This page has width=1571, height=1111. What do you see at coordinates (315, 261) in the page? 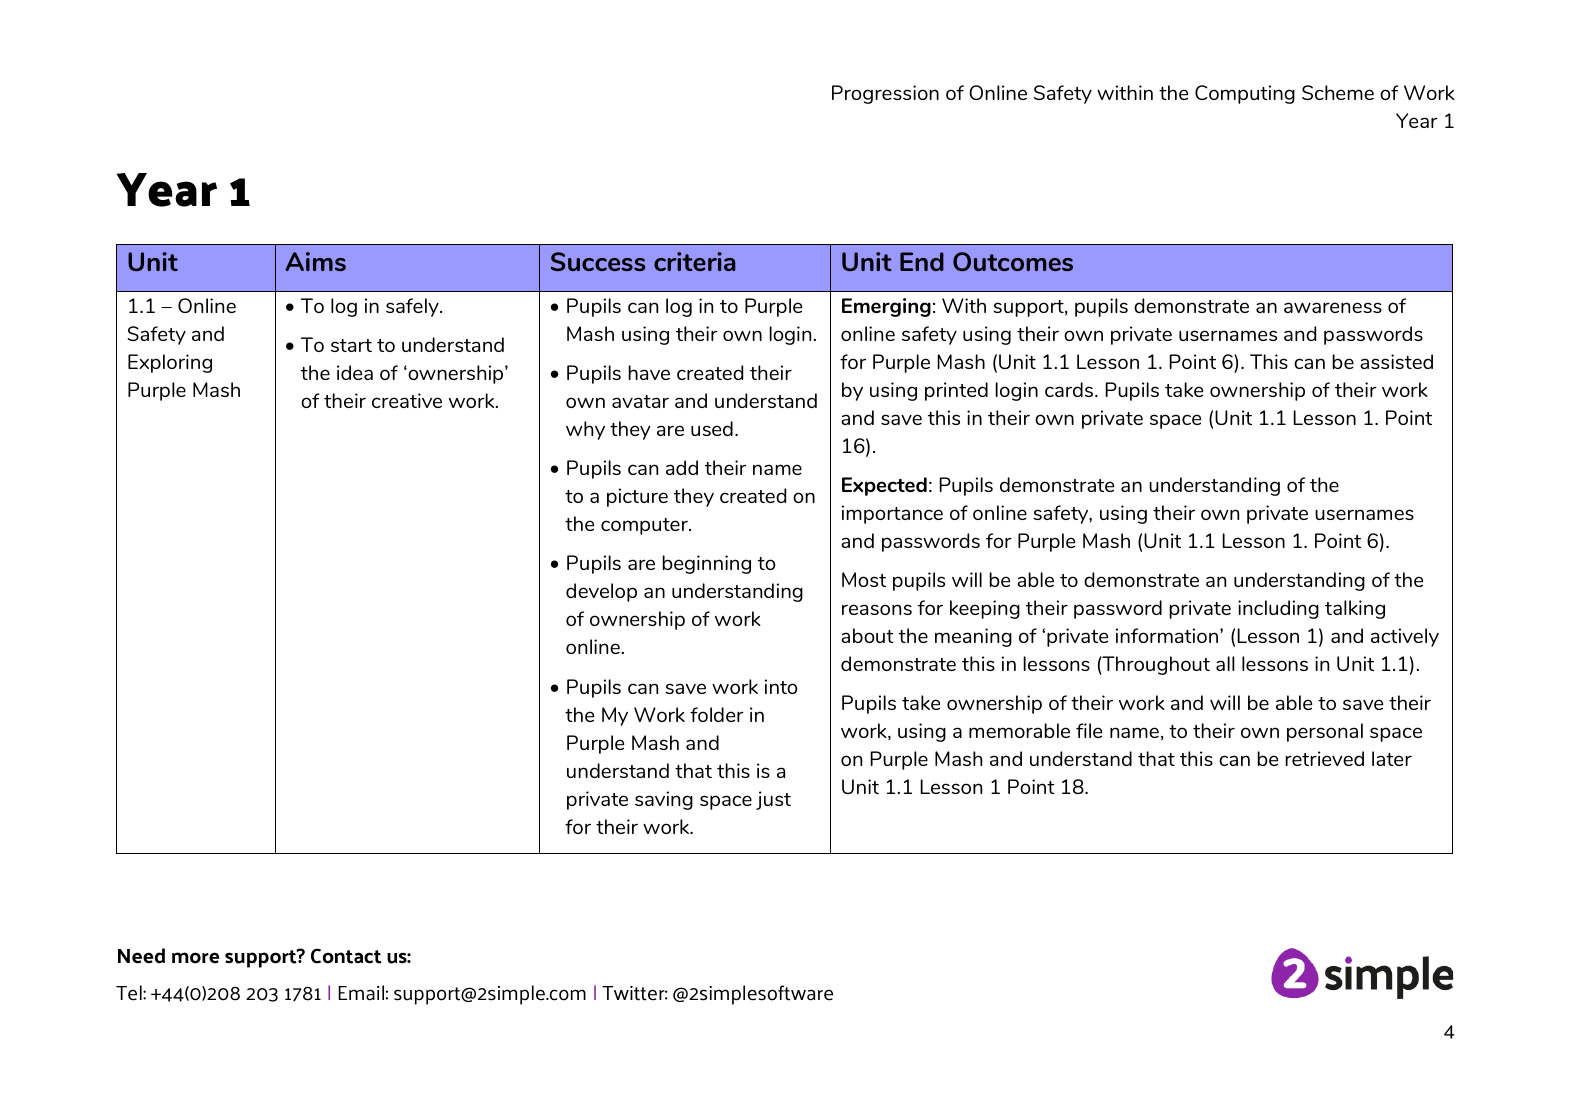
I see `Aims` at bounding box center [315, 261].
